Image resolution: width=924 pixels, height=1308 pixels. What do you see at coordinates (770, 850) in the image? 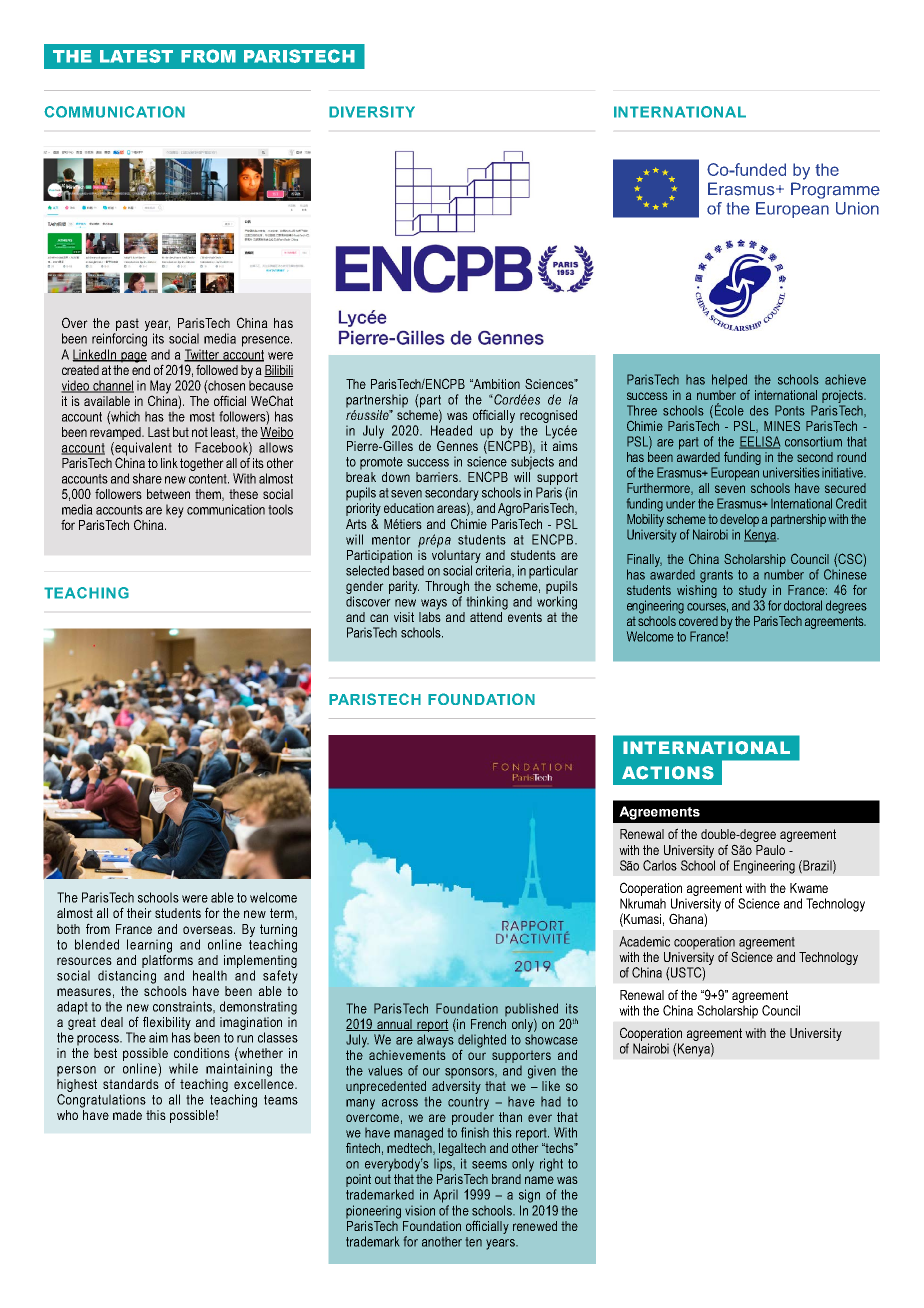
I see `Paulo` at bounding box center [770, 850].
